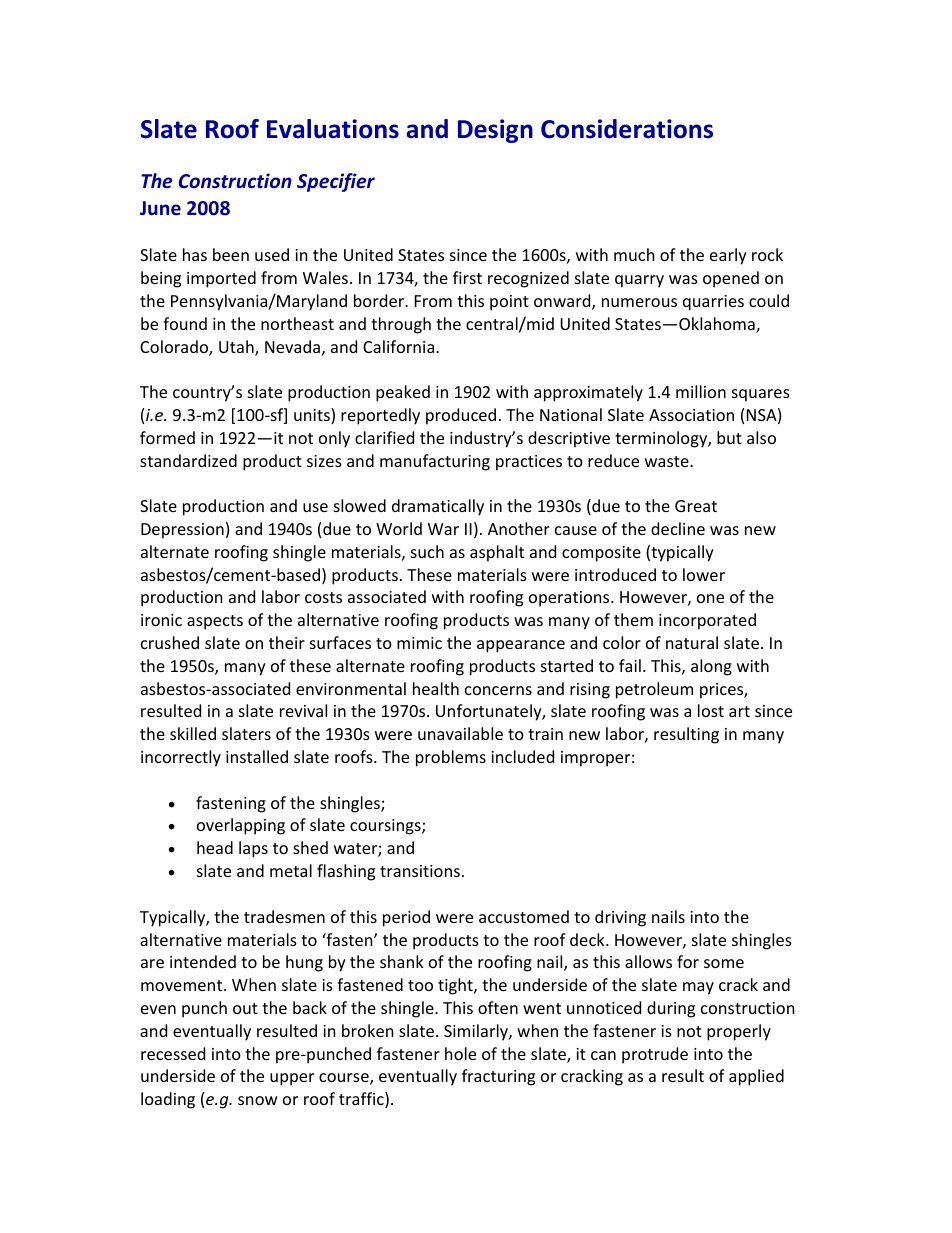 The width and height of the screenshot is (952, 1233). I want to click on hole, so click(460, 1053).
